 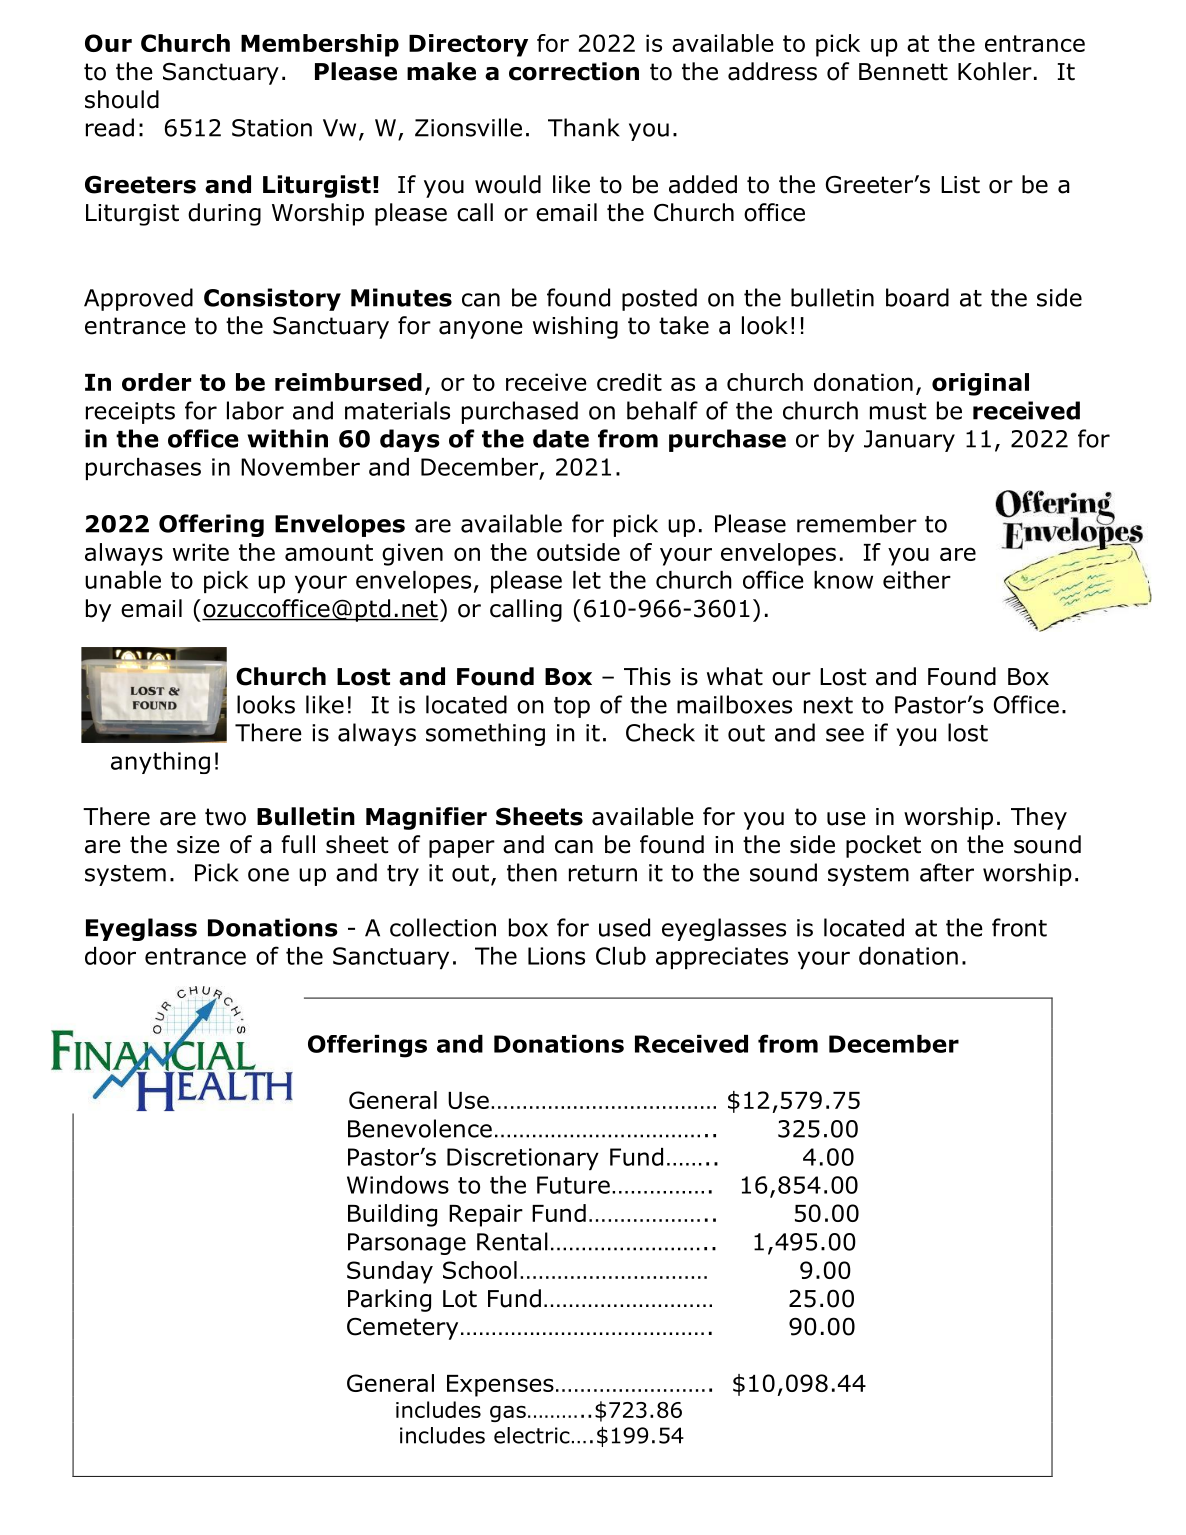 What do you see at coordinates (389, 1300) in the image?
I see `Parking` at bounding box center [389, 1300].
